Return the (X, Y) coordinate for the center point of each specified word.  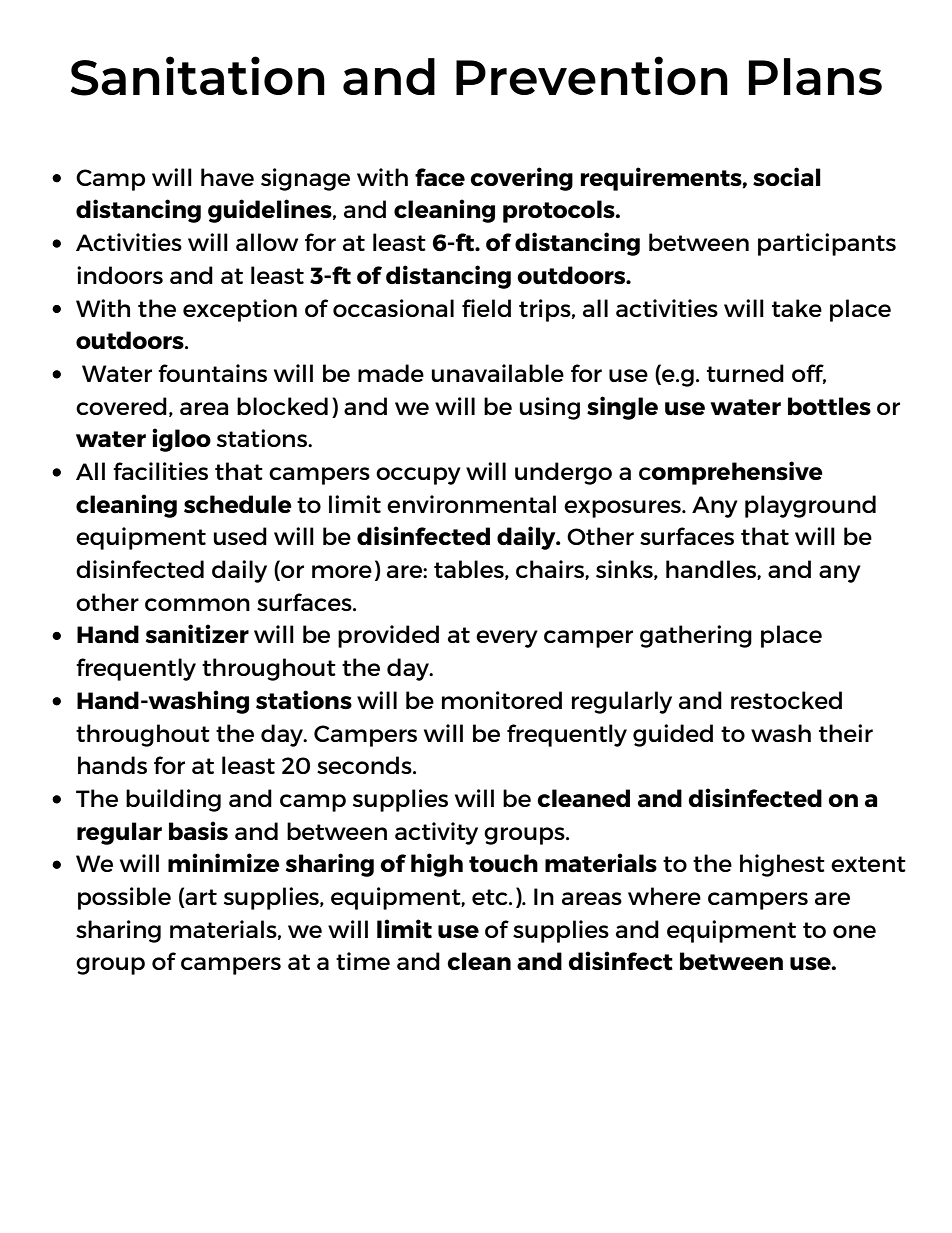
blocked (282, 406)
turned (745, 373)
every (507, 639)
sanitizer (197, 634)
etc (491, 897)
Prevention (592, 75)
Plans (815, 76)
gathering (696, 636)
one (854, 931)
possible (124, 898)
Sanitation (197, 76)
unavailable (497, 373)
